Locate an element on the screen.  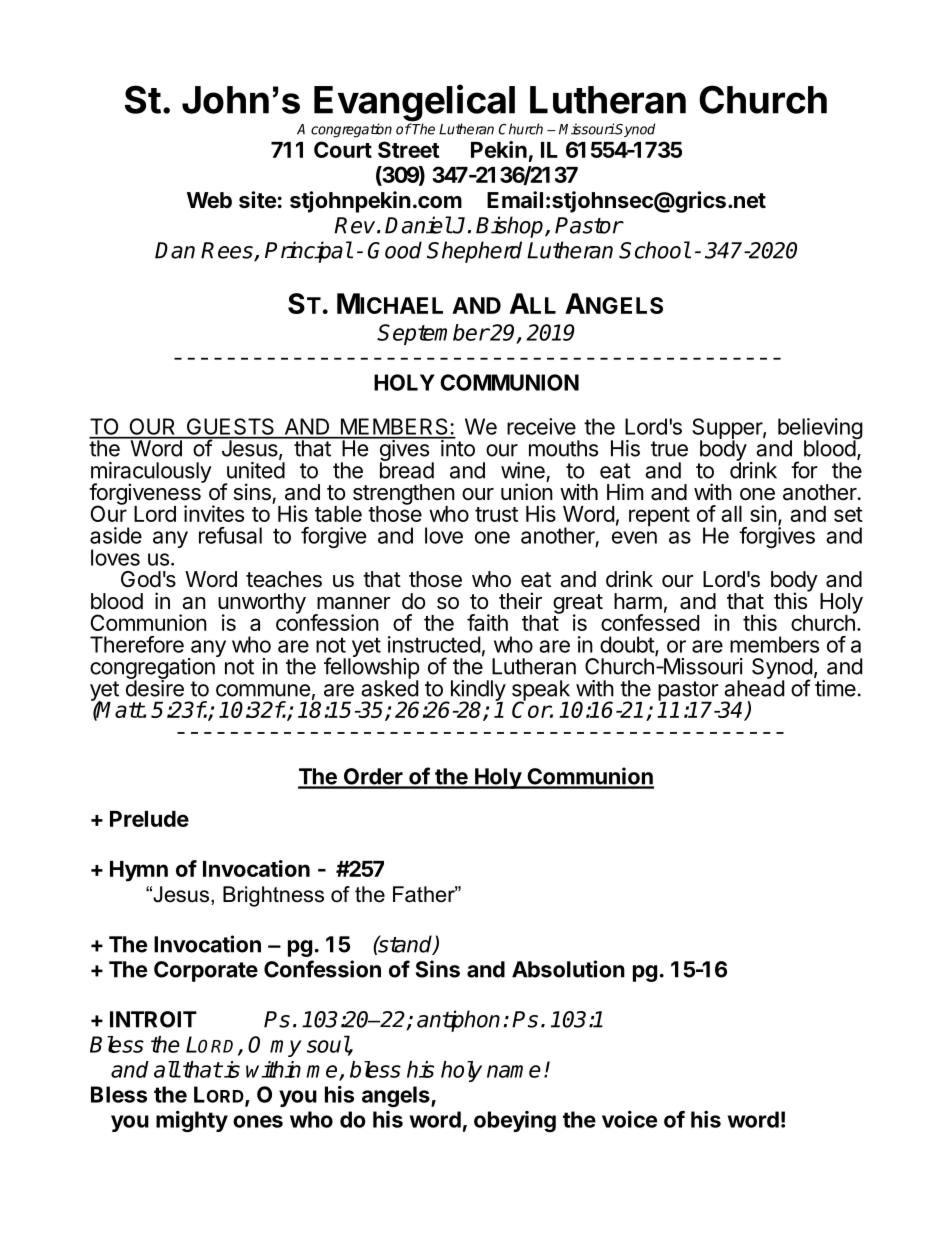
Hymn is located at coordinates (139, 871).
